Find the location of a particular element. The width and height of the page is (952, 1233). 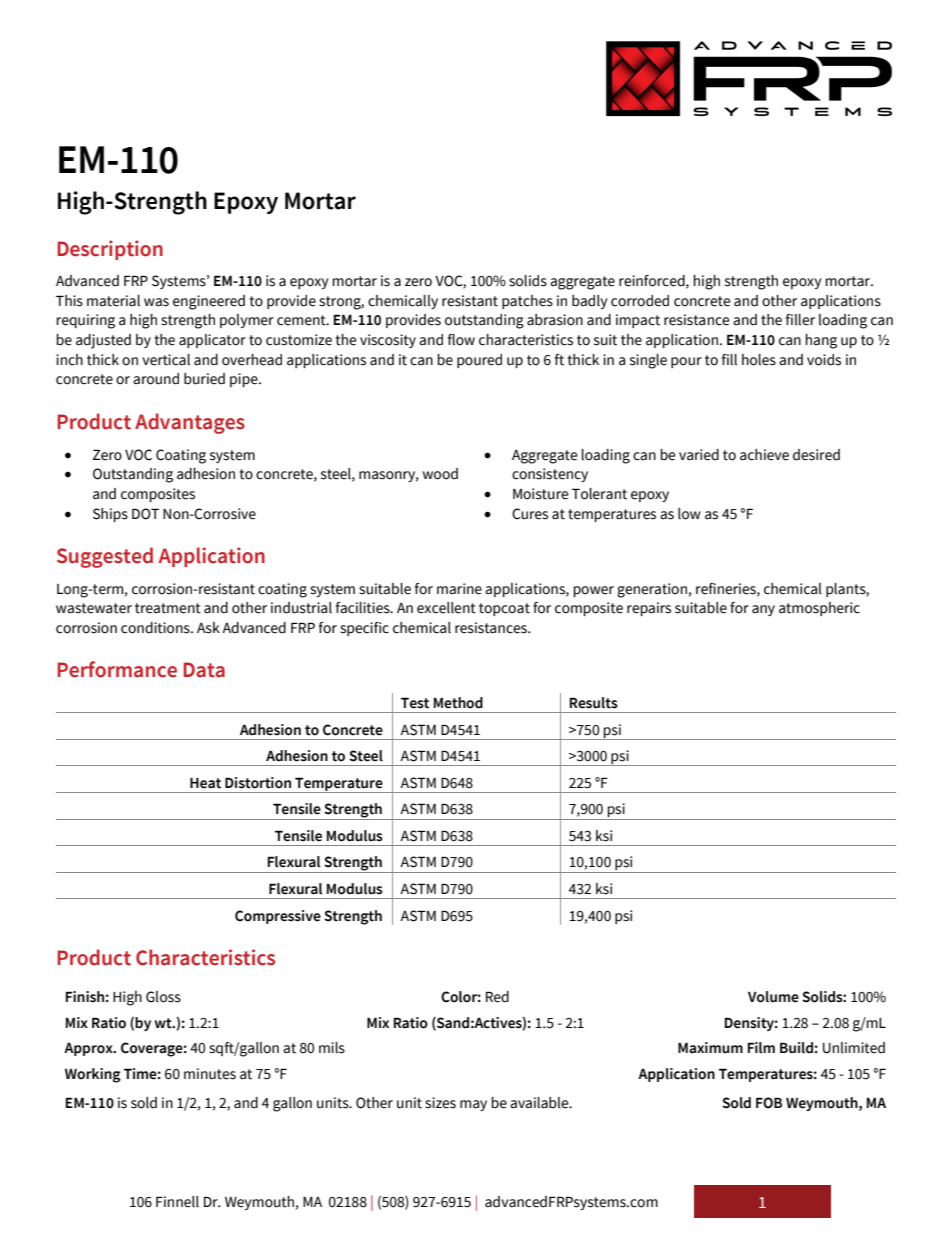

corroded is located at coordinates (640, 301).
